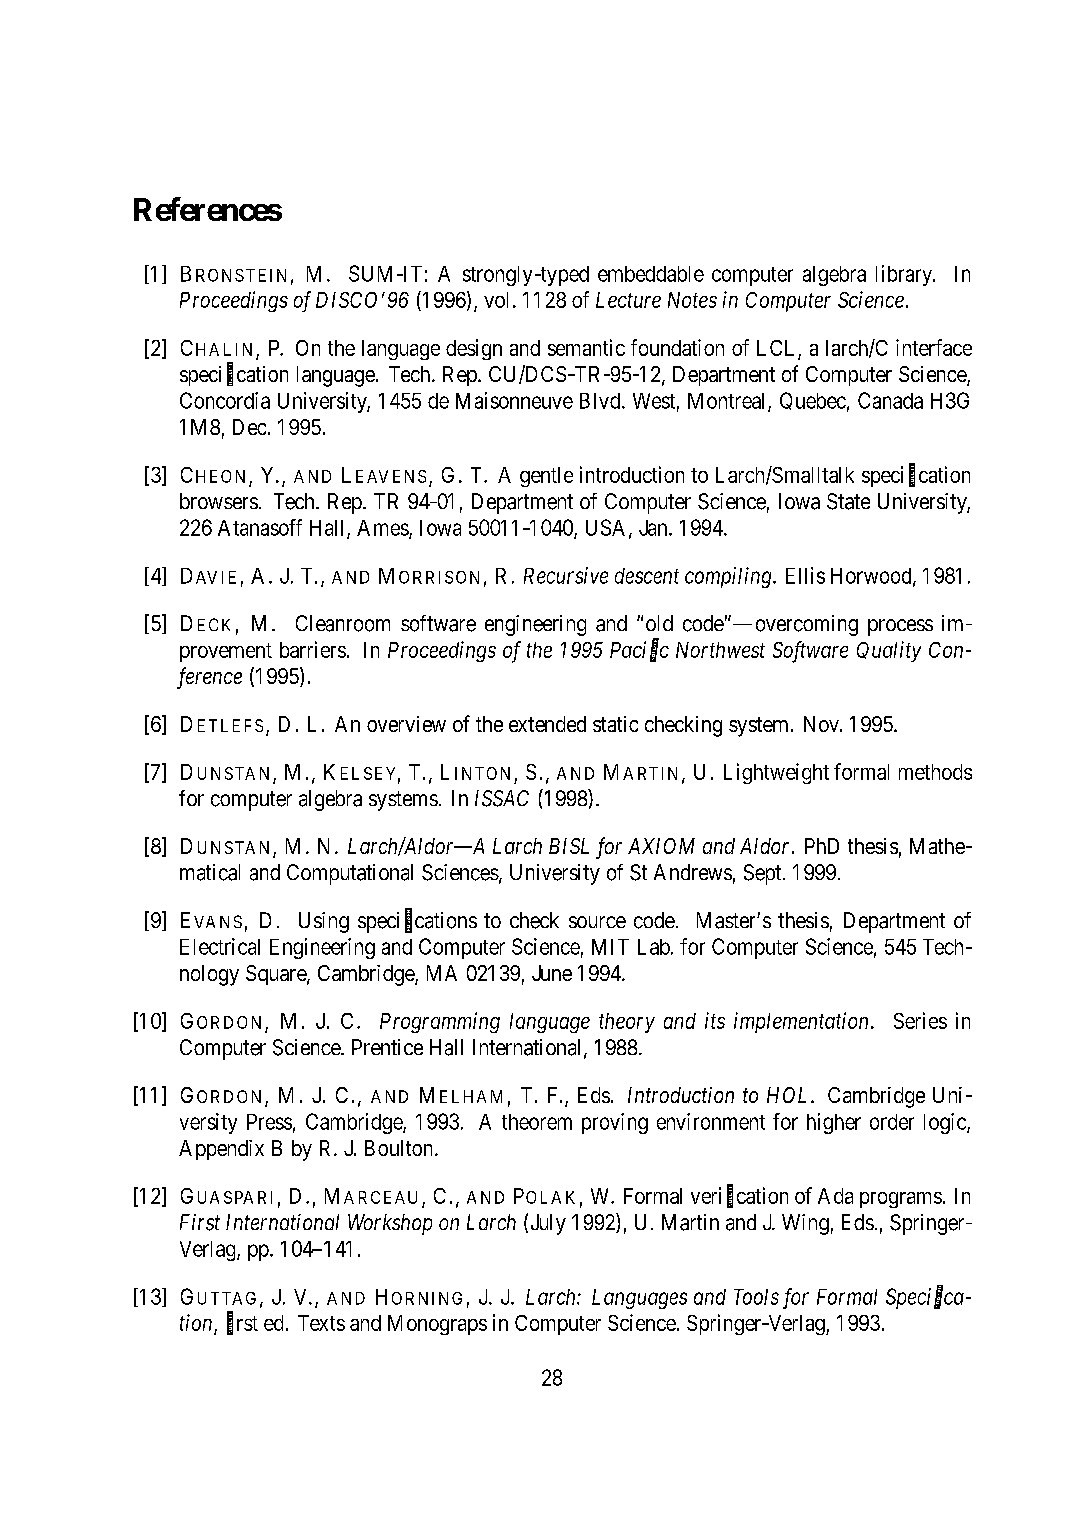 The height and width of the screenshot is (1540, 1089). Describe the element at coordinates (321, 1323) in the screenshot. I see `Texts` at that location.
